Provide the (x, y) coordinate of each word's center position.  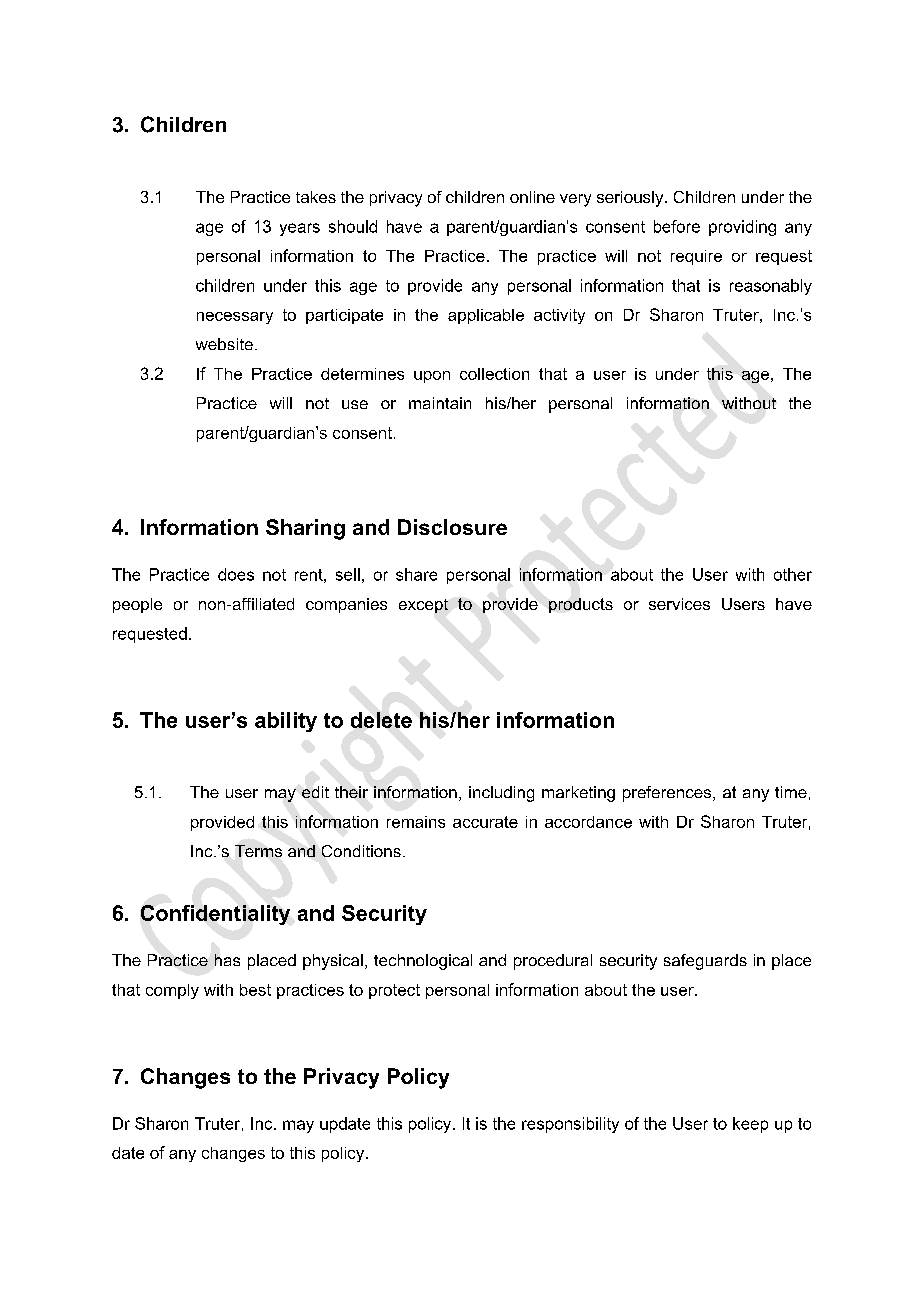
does (236, 574)
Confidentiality (215, 915)
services (679, 604)
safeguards (705, 962)
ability (286, 722)
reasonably (771, 287)
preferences (668, 794)
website (224, 344)
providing (742, 228)
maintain (440, 403)
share (416, 574)
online (532, 197)
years (300, 229)
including (501, 794)
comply (172, 991)
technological (423, 962)
